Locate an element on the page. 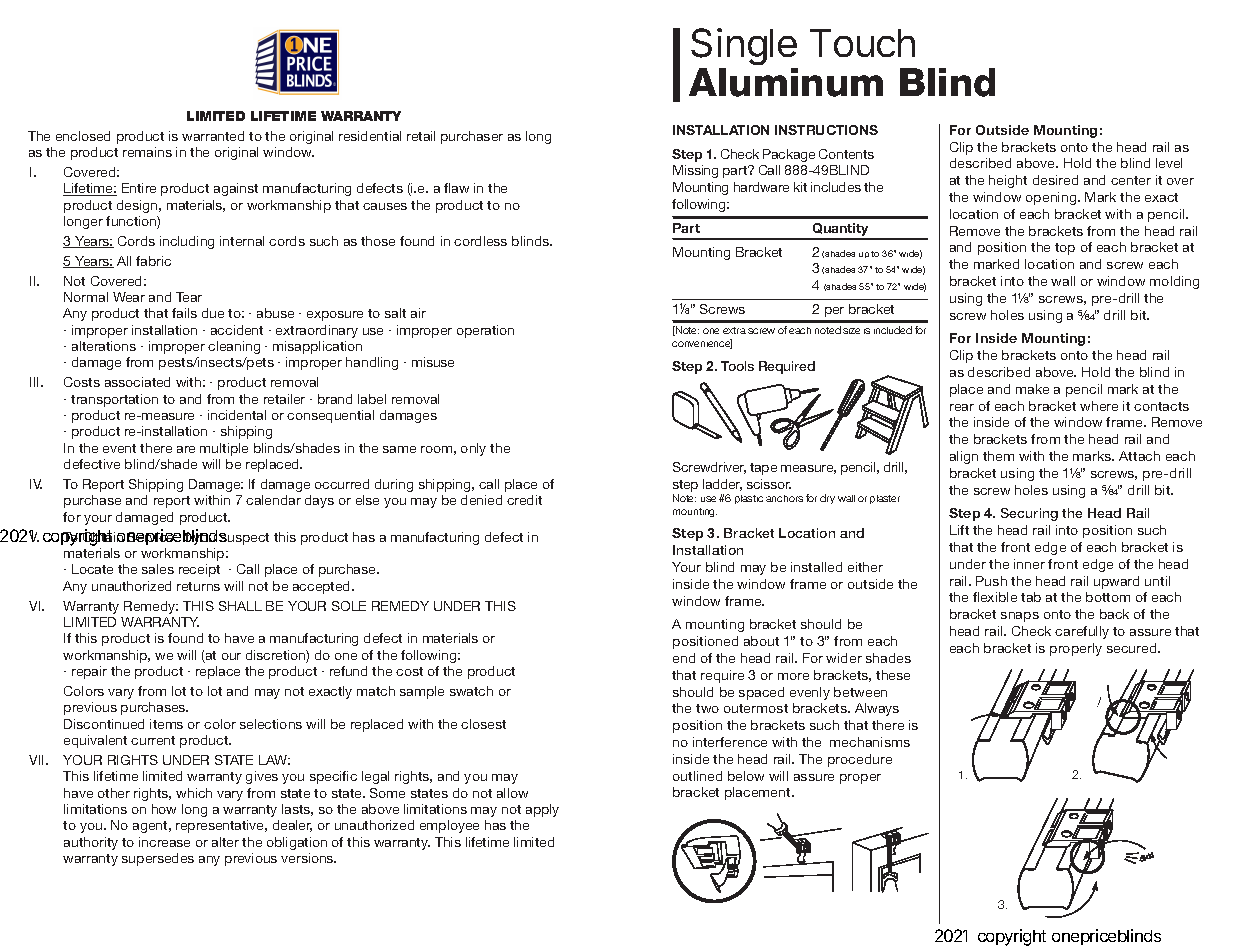 The height and width of the document is (952, 1233). them is located at coordinates (998, 456).
